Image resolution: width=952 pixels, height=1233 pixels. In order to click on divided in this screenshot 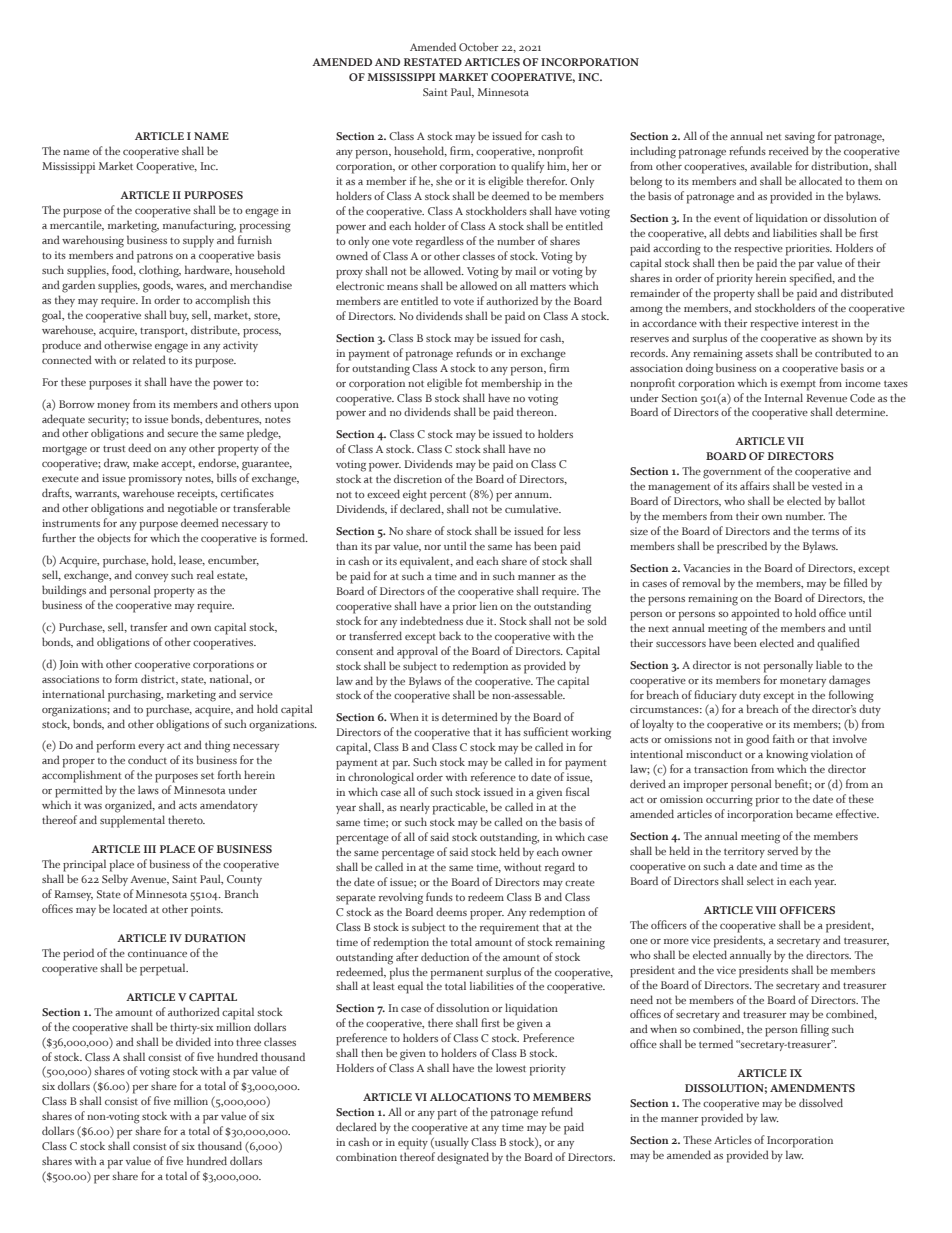, I will do `click(193, 1041)`.
